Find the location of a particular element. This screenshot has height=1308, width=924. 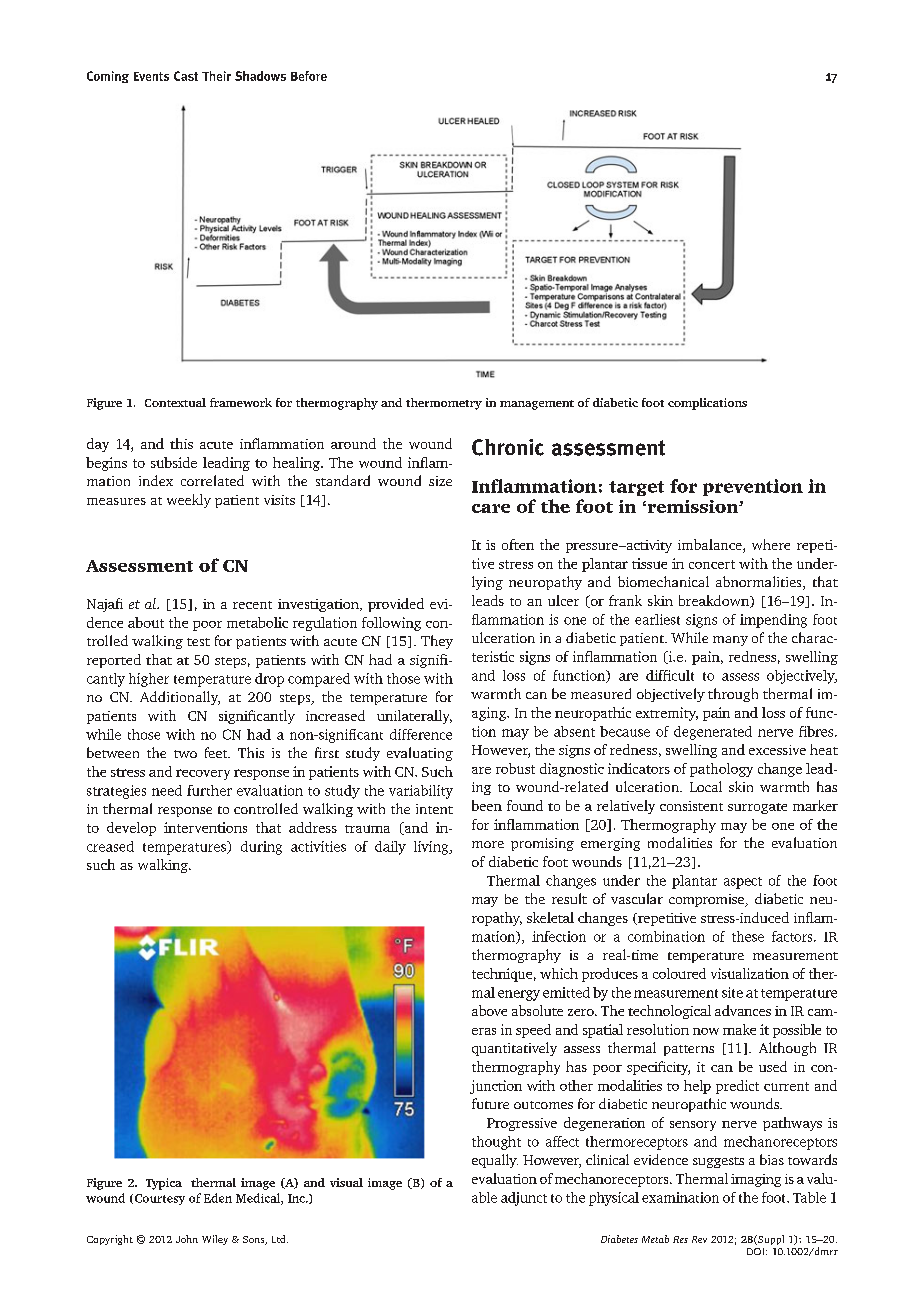

weekly is located at coordinates (189, 501).
